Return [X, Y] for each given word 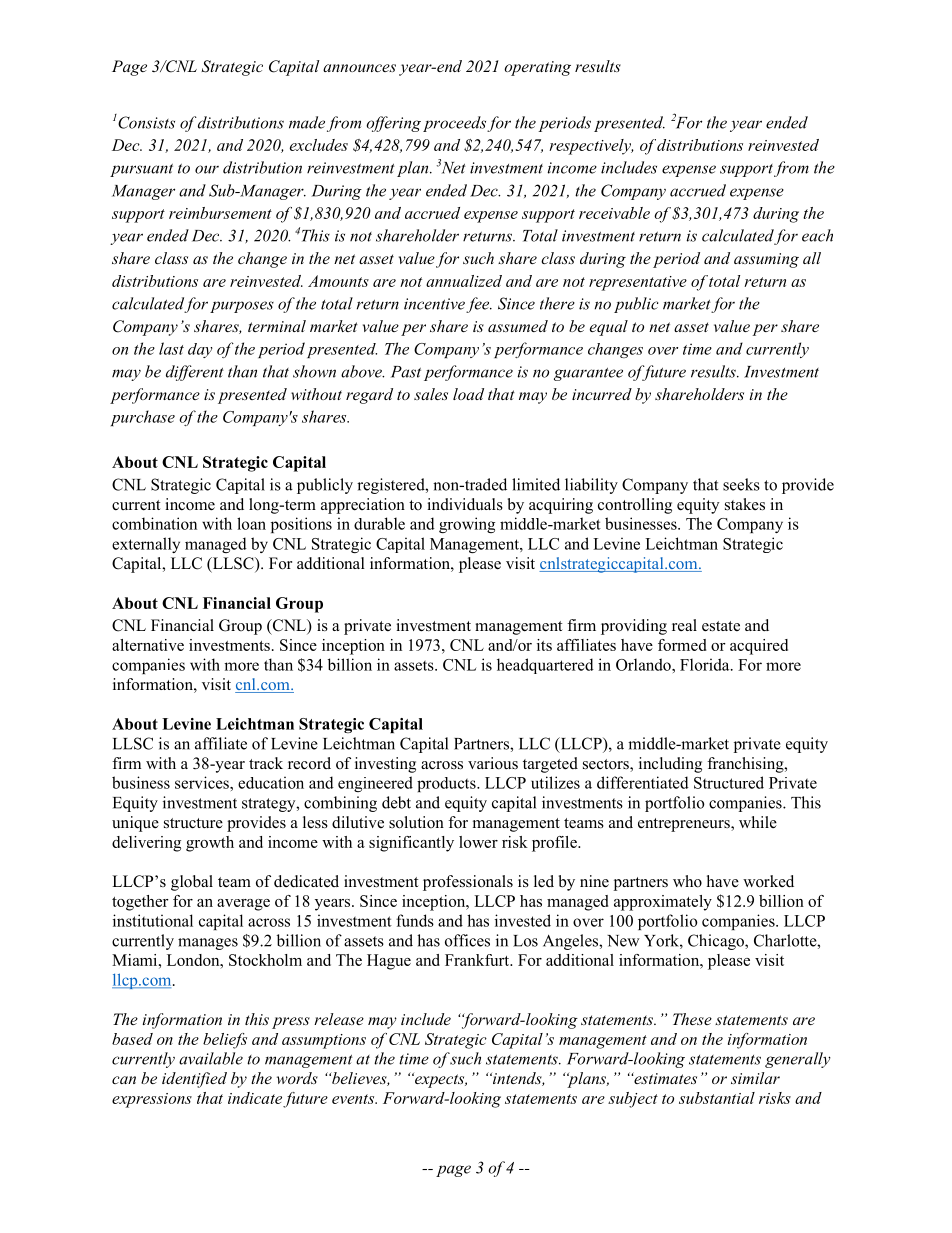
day [200, 350]
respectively [591, 147]
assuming [766, 260]
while [758, 822]
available [211, 1058]
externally [146, 545]
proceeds [454, 124]
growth [210, 844]
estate [721, 626]
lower [478, 842]
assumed [518, 326]
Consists [145, 121]
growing [467, 525]
